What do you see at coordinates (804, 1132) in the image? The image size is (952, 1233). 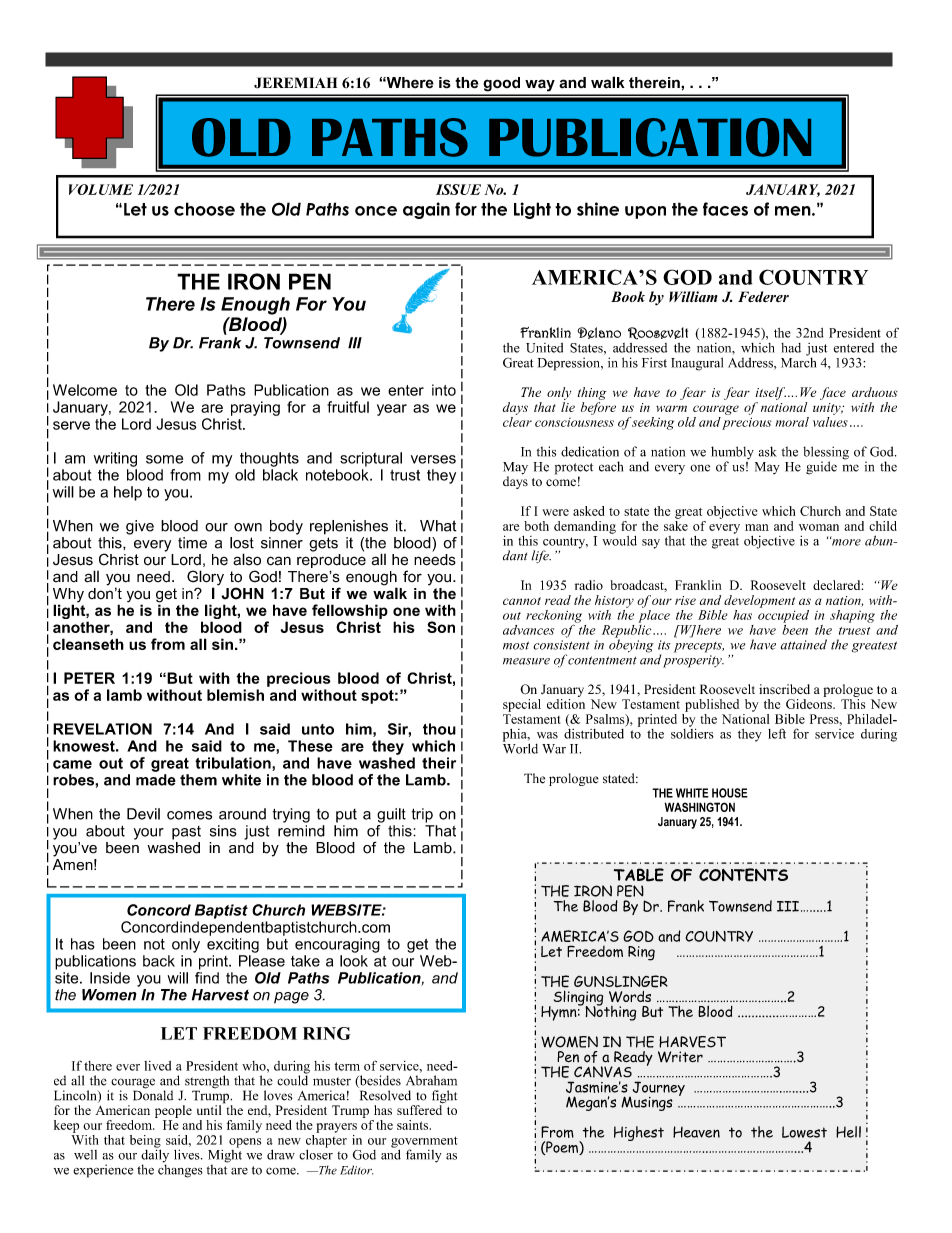 I see `Lowest` at bounding box center [804, 1132].
